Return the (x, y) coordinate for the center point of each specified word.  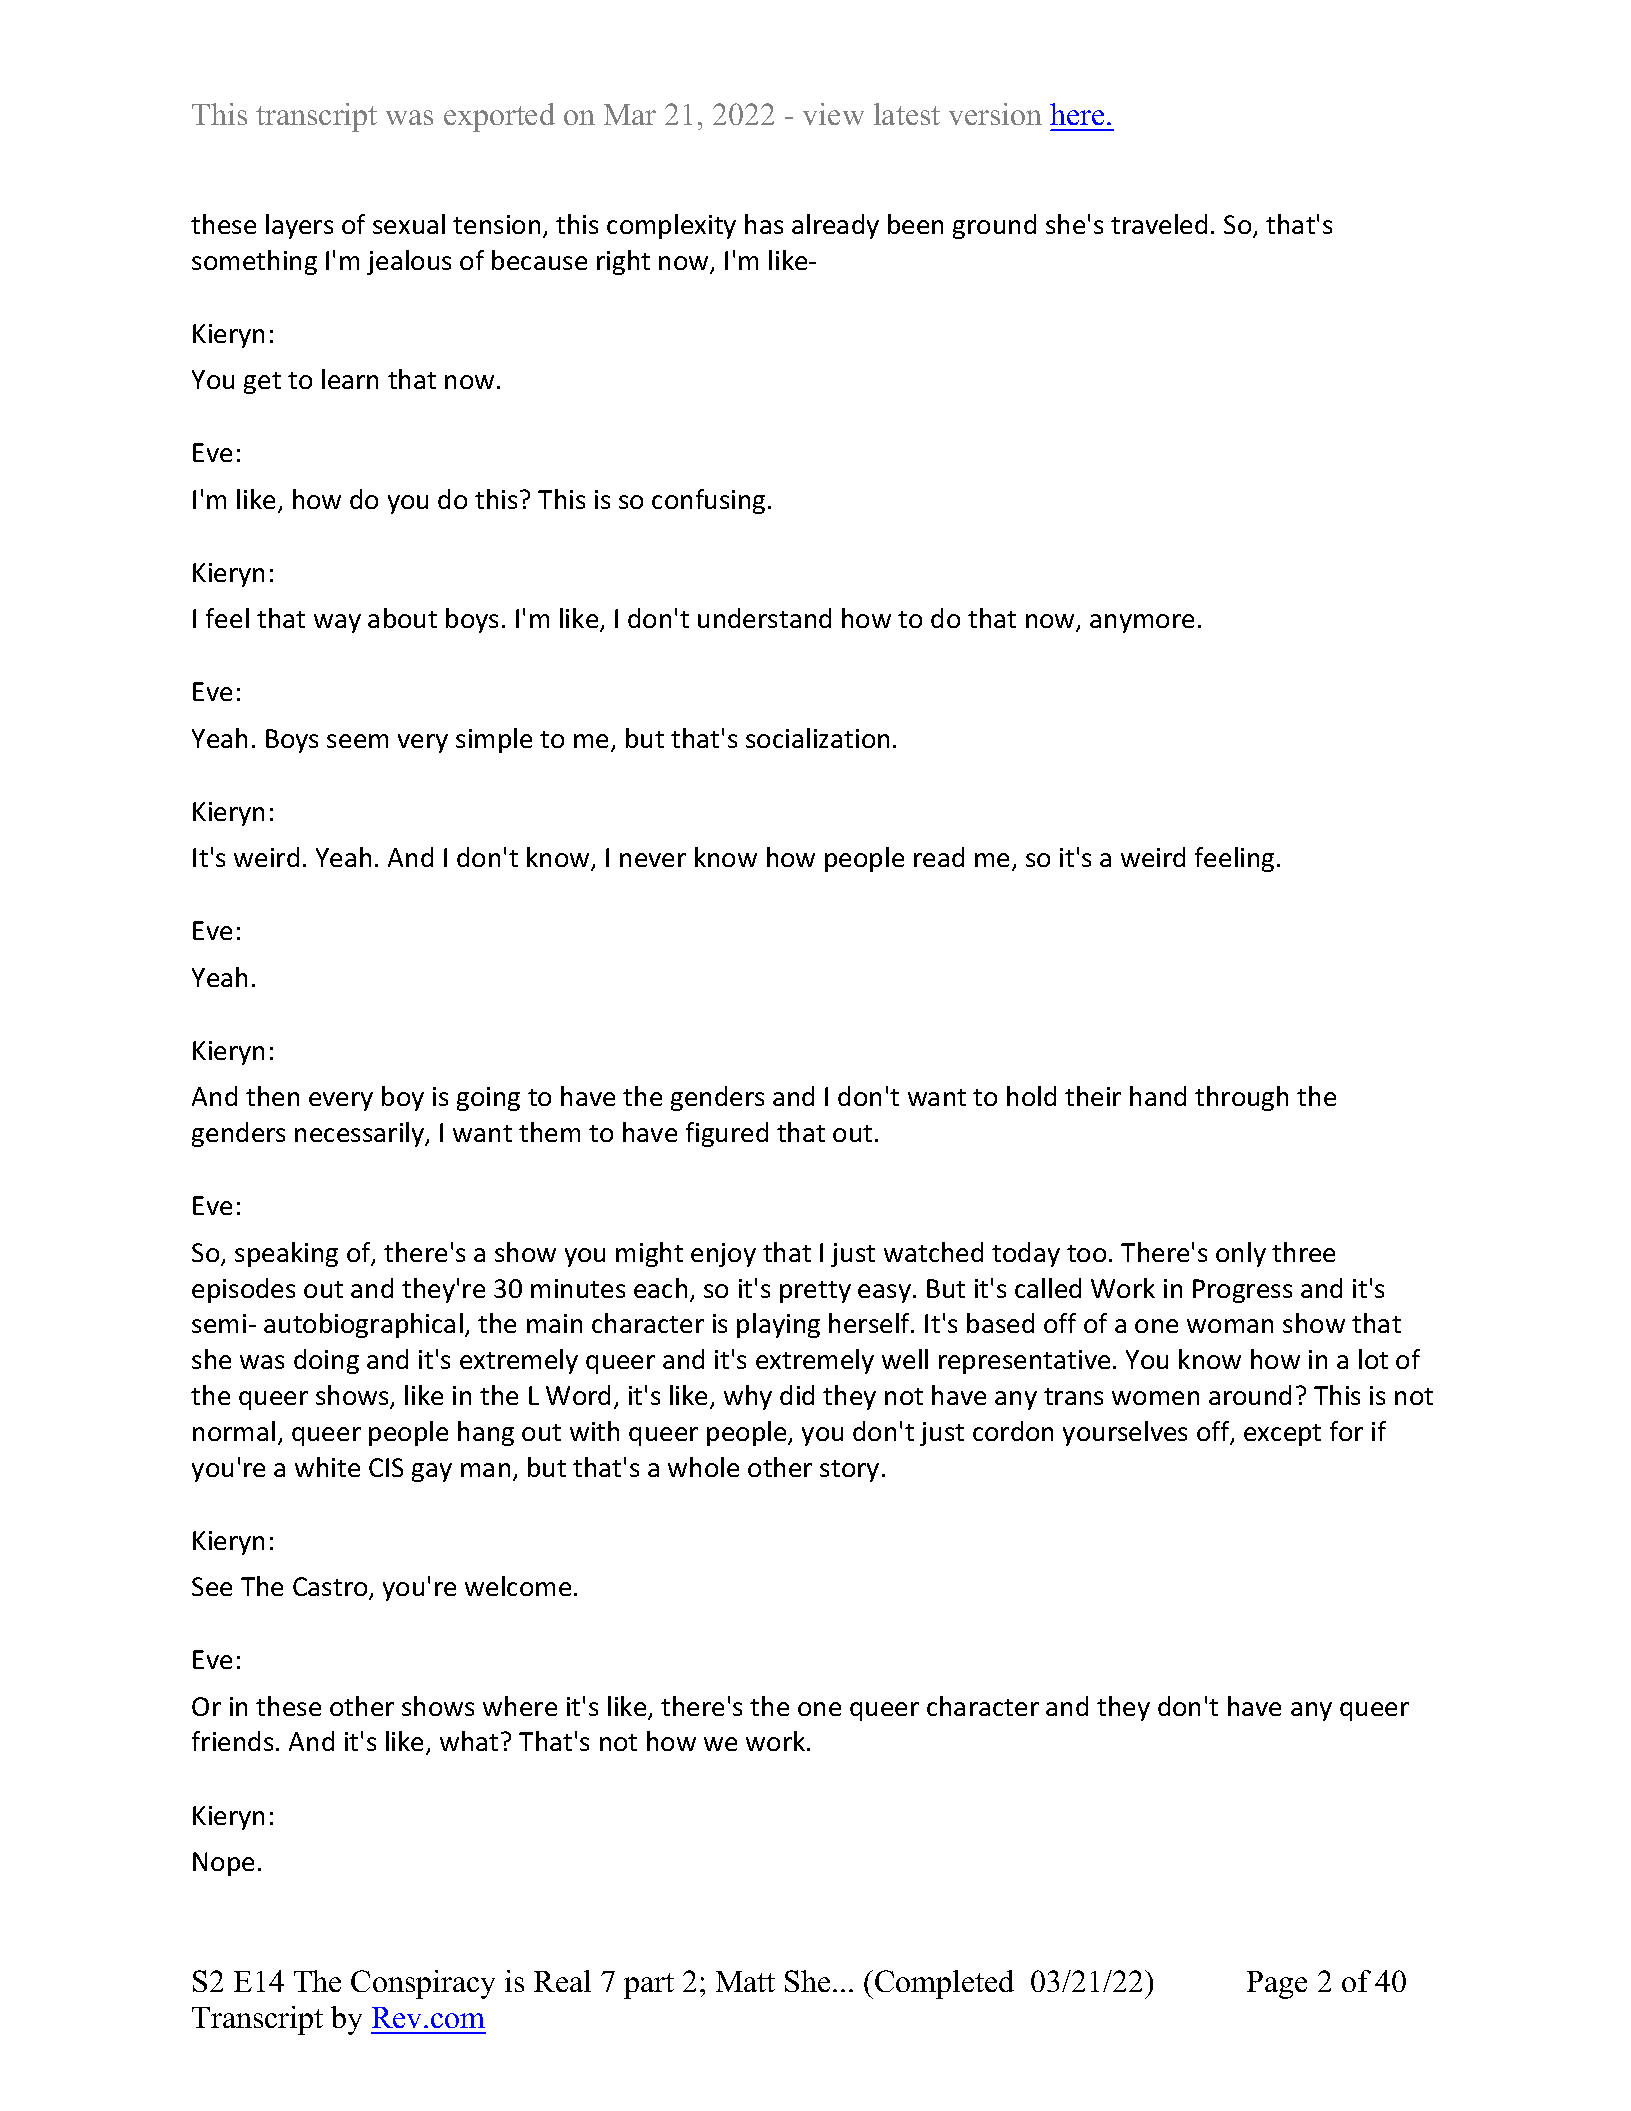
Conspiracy (423, 1984)
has (764, 224)
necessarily (361, 1134)
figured (727, 1134)
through (1241, 1098)
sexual (409, 224)
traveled (1159, 224)
